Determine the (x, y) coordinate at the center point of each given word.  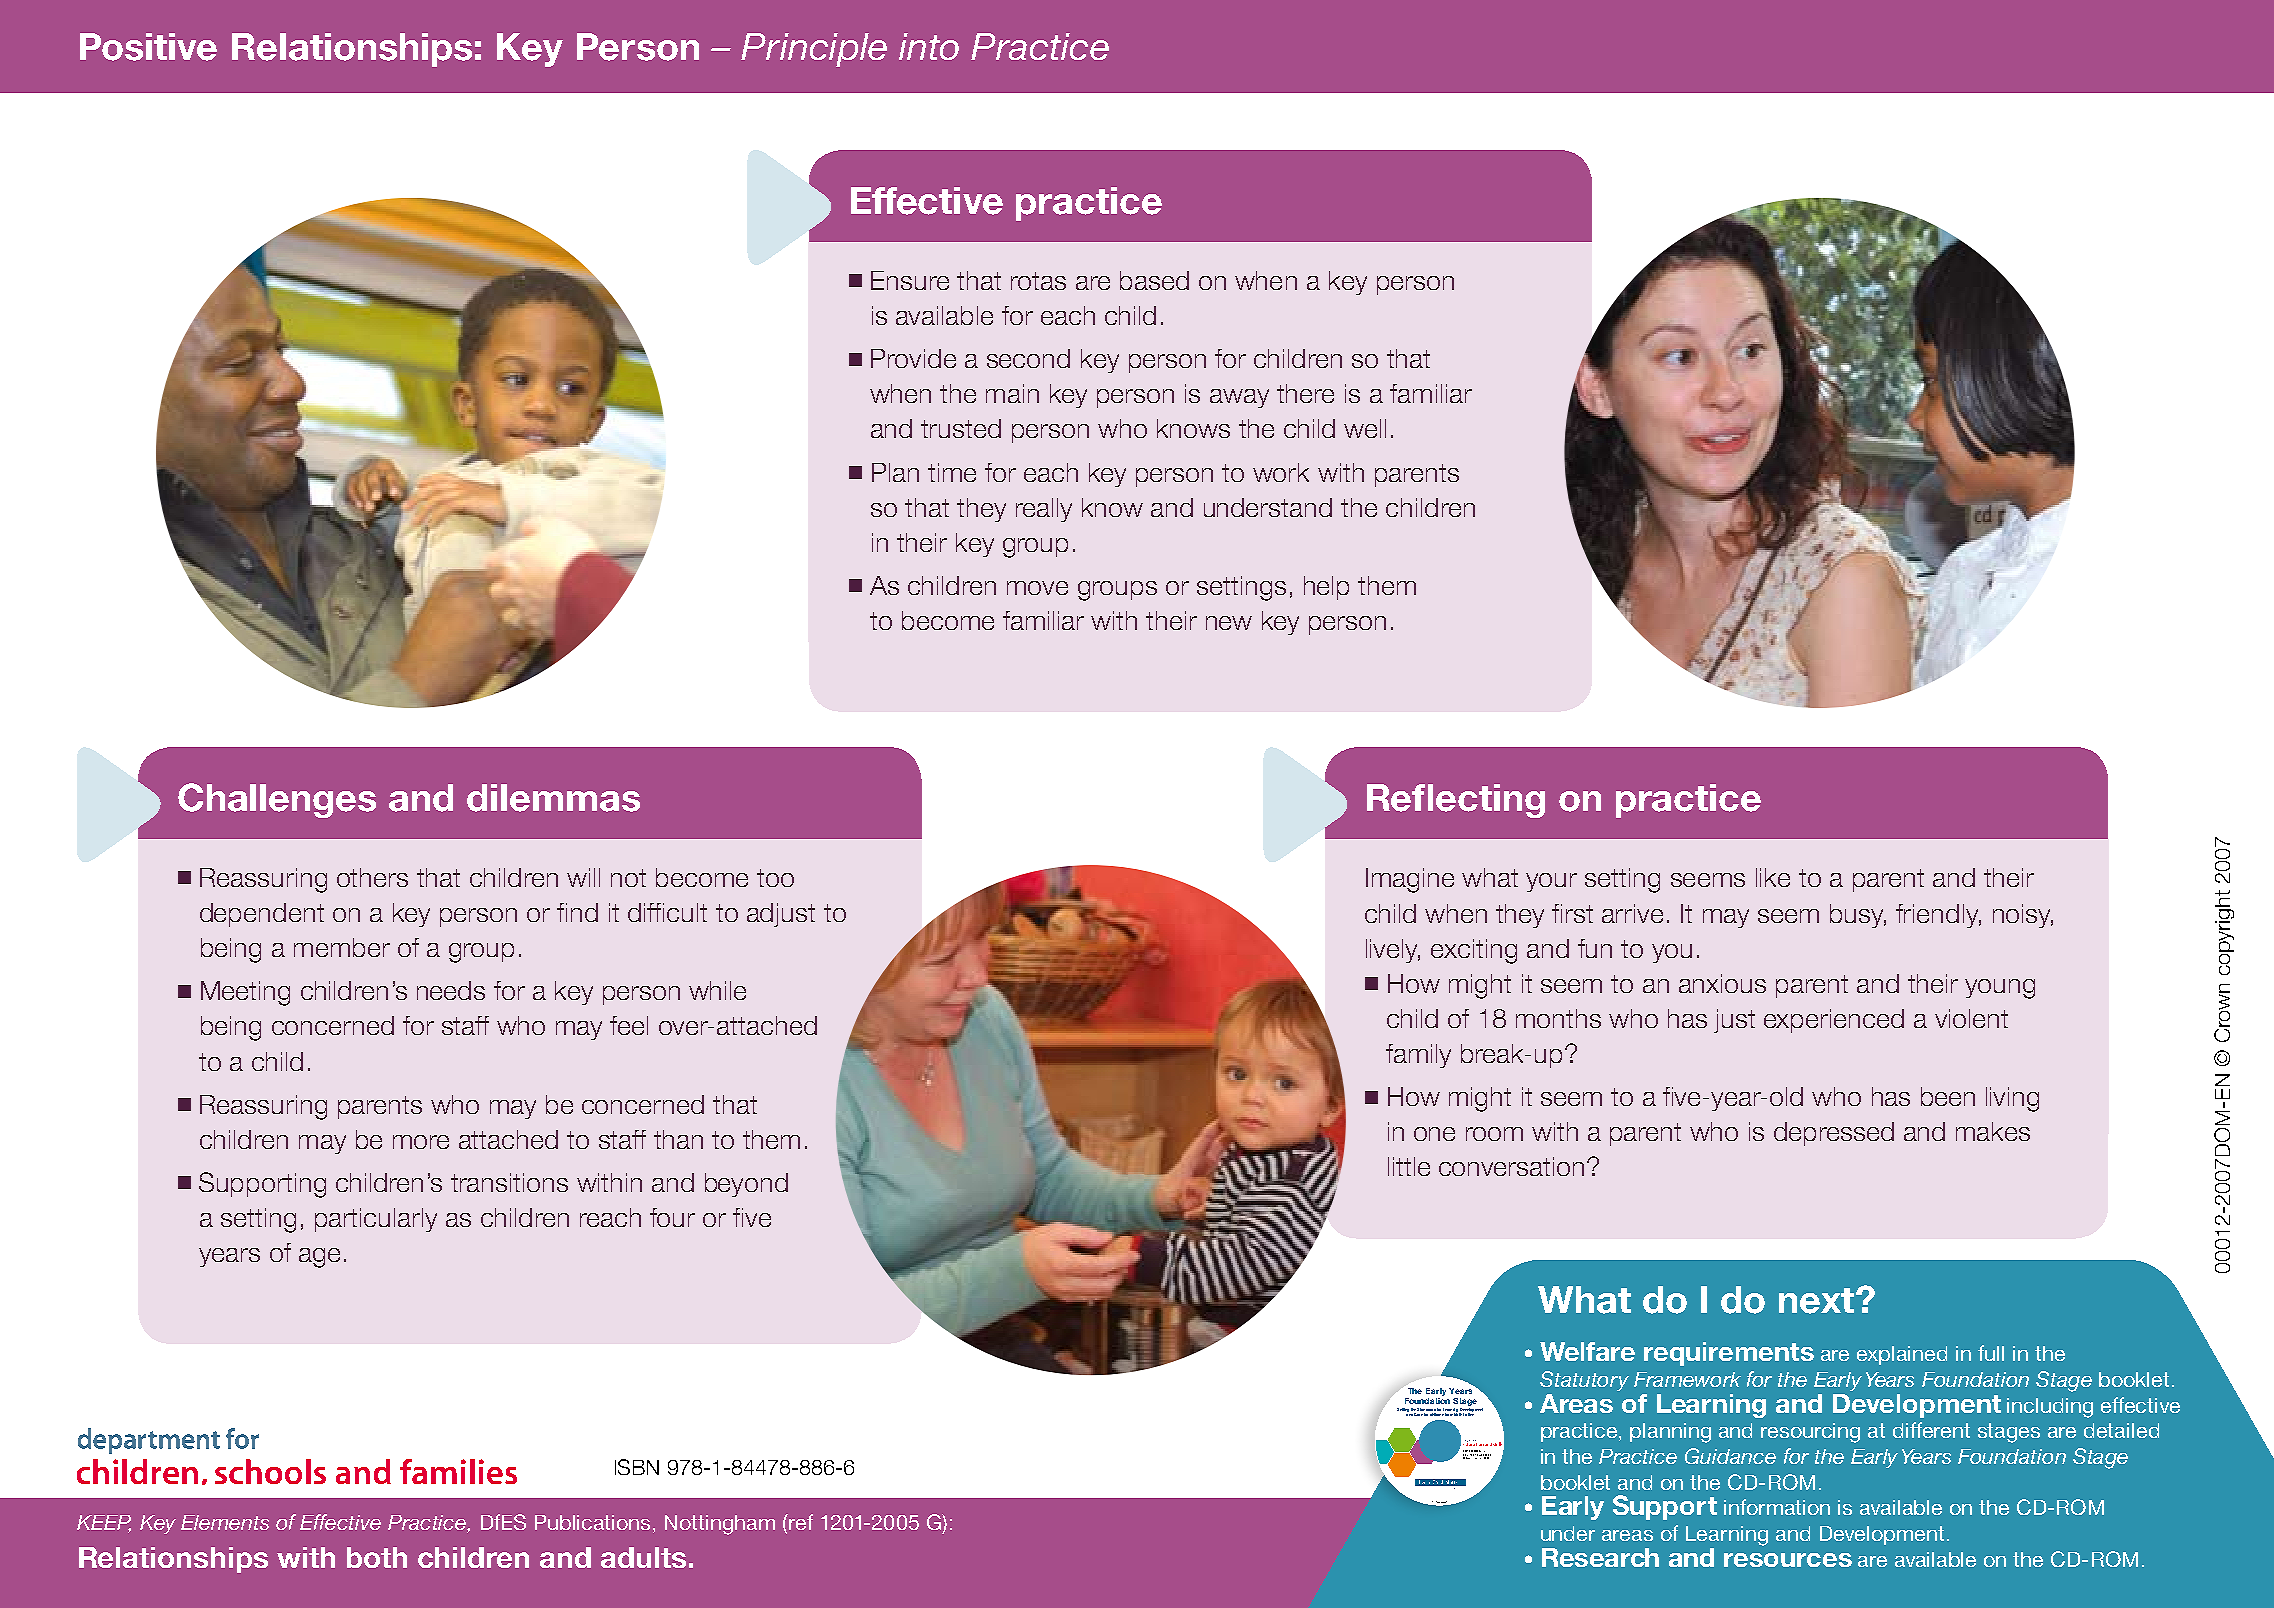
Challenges (277, 800)
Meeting (245, 993)
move (1037, 588)
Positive (148, 47)
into (929, 46)
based (1154, 280)
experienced (1834, 1021)
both (377, 1557)
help (1326, 588)
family (1418, 1056)
